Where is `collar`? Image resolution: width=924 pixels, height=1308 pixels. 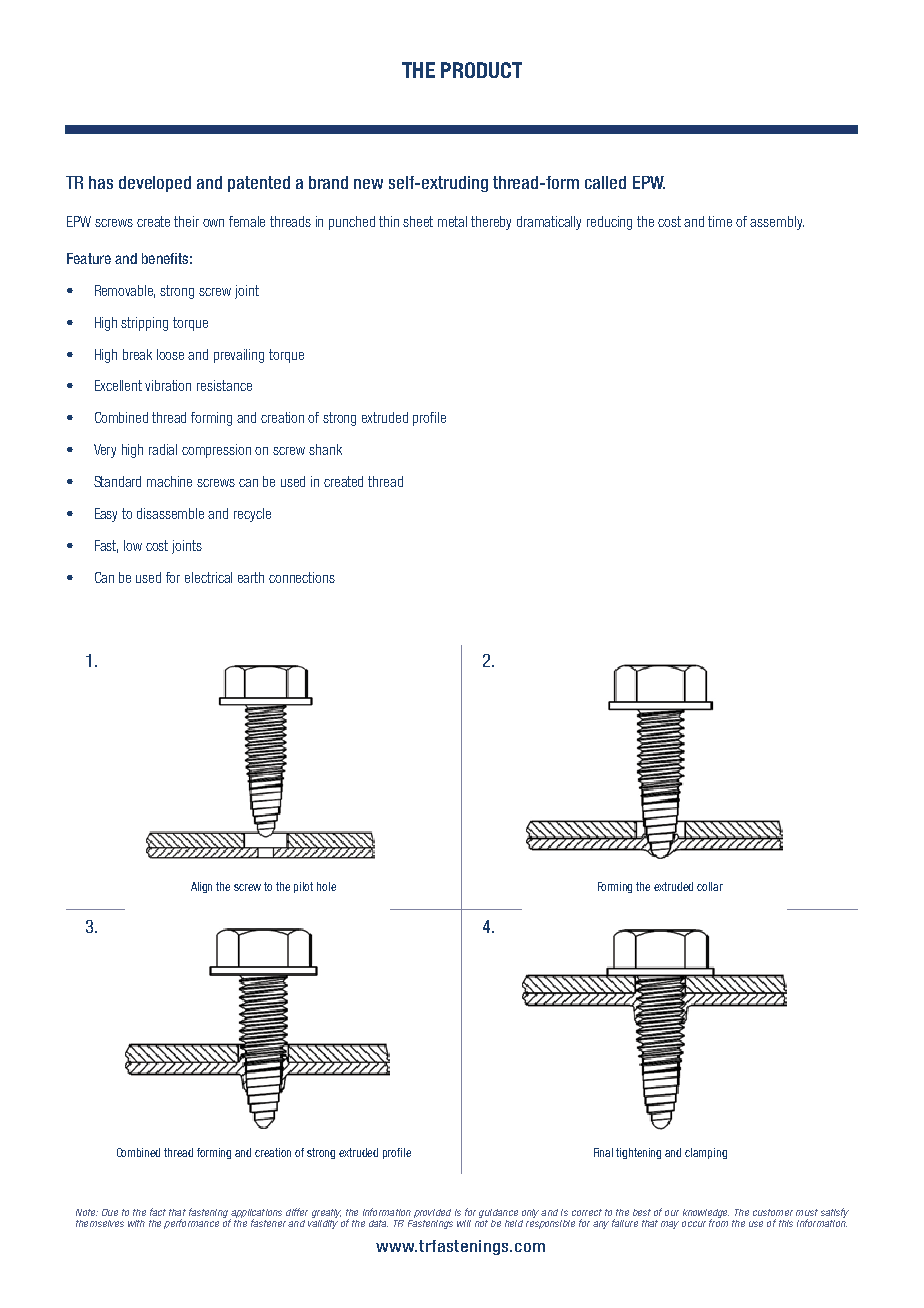
collar is located at coordinates (710, 886).
